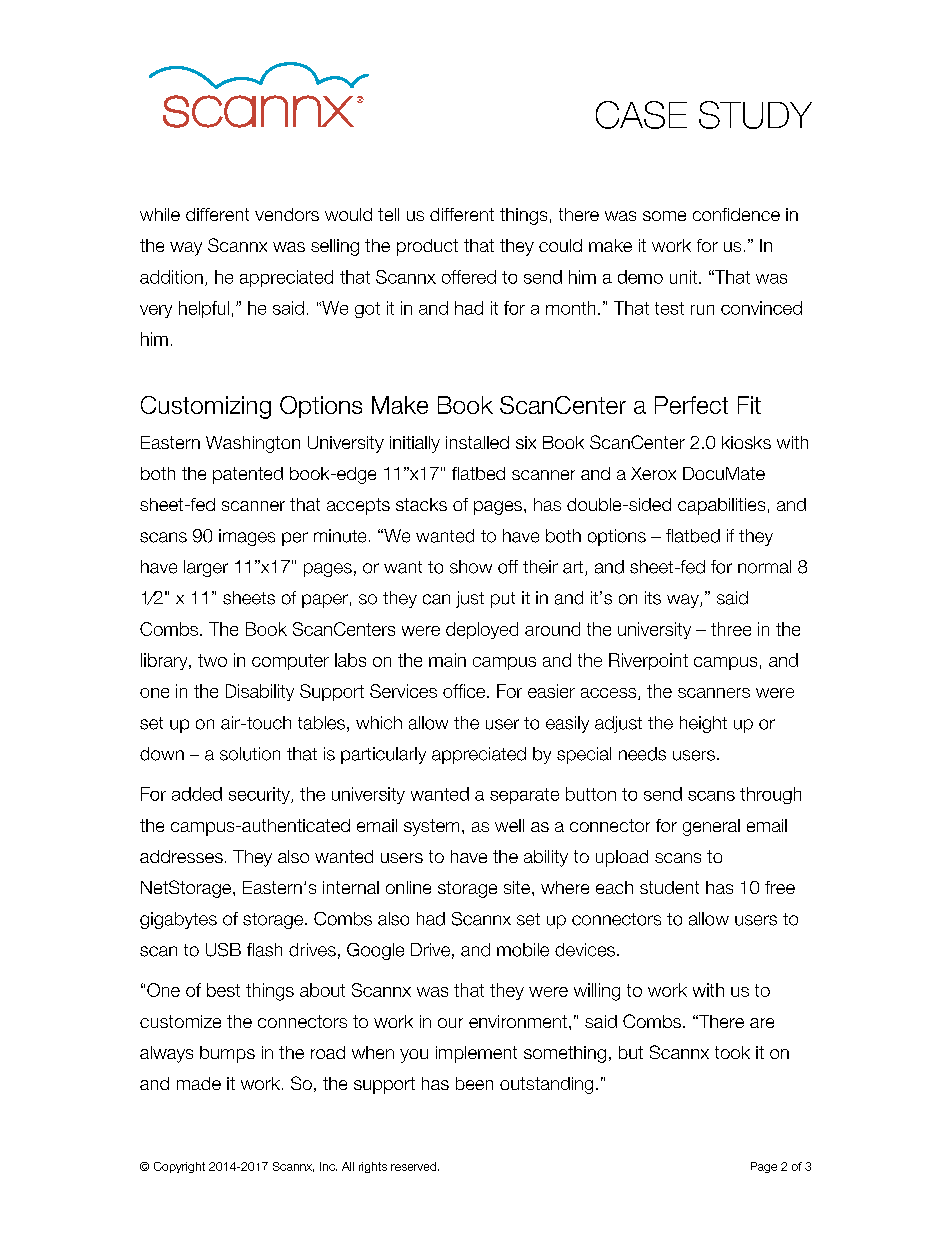 The width and height of the screenshot is (952, 1233). What do you see at coordinates (474, 1083) in the screenshot?
I see `been` at bounding box center [474, 1083].
